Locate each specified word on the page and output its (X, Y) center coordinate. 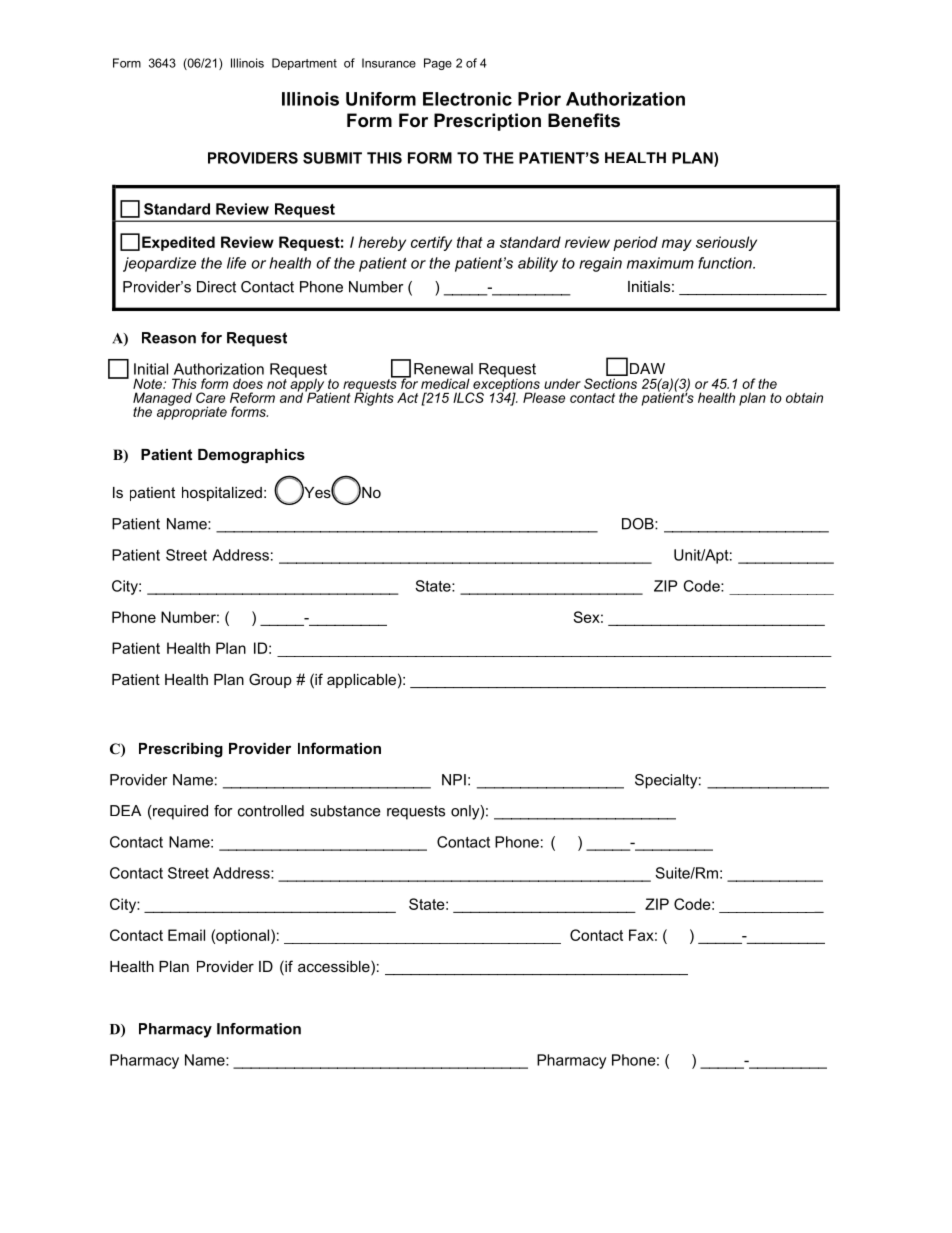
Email (186, 935)
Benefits (584, 120)
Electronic (467, 99)
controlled (271, 811)
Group (270, 680)
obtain (804, 397)
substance (345, 811)
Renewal (443, 369)
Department (304, 64)
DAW (647, 368)
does (248, 383)
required (179, 812)
